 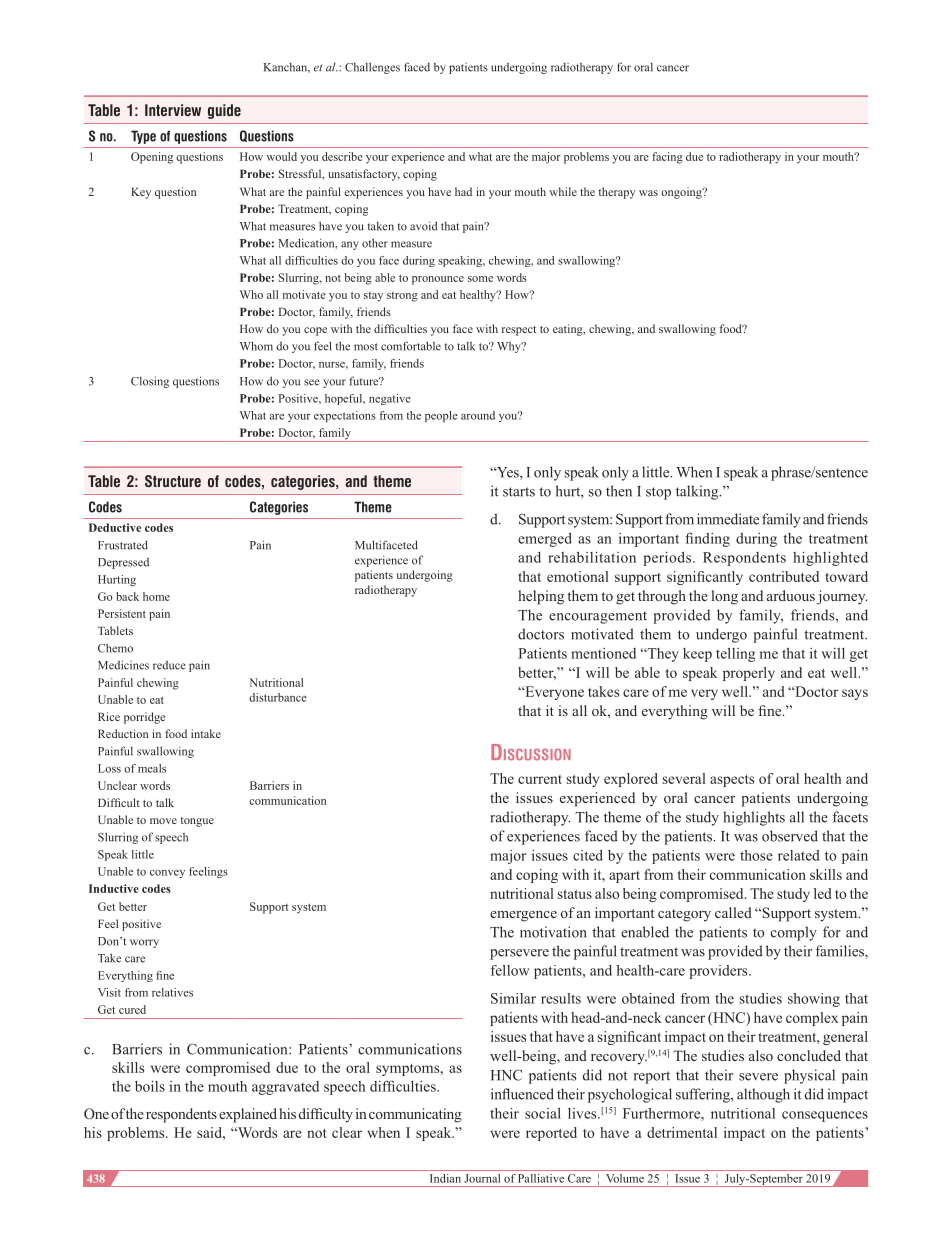 What do you see at coordinates (522, 1094) in the document?
I see `influenced` at bounding box center [522, 1094].
